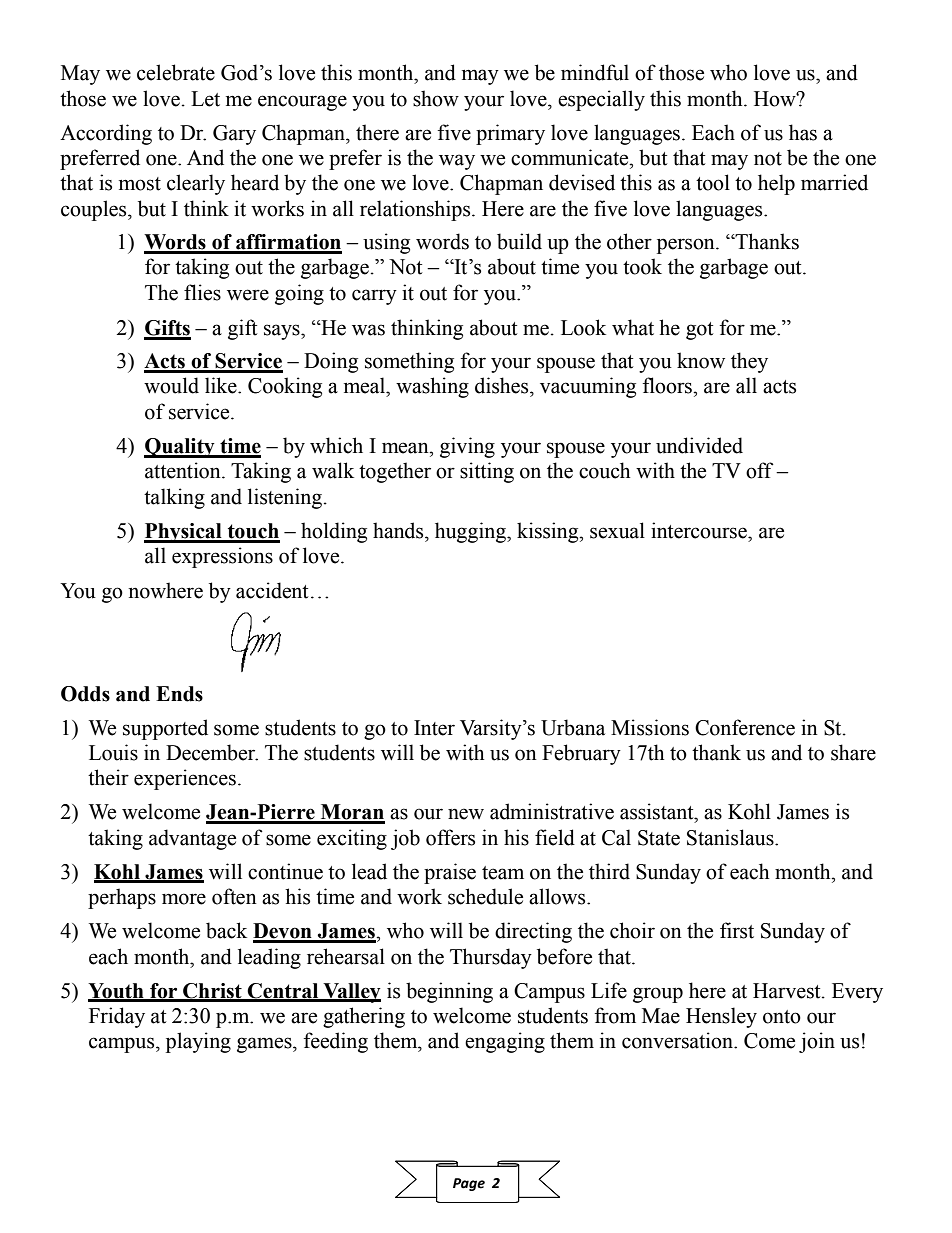 The width and height of the screenshot is (952, 1233). What do you see at coordinates (467, 447) in the screenshot?
I see `giving` at bounding box center [467, 447].
